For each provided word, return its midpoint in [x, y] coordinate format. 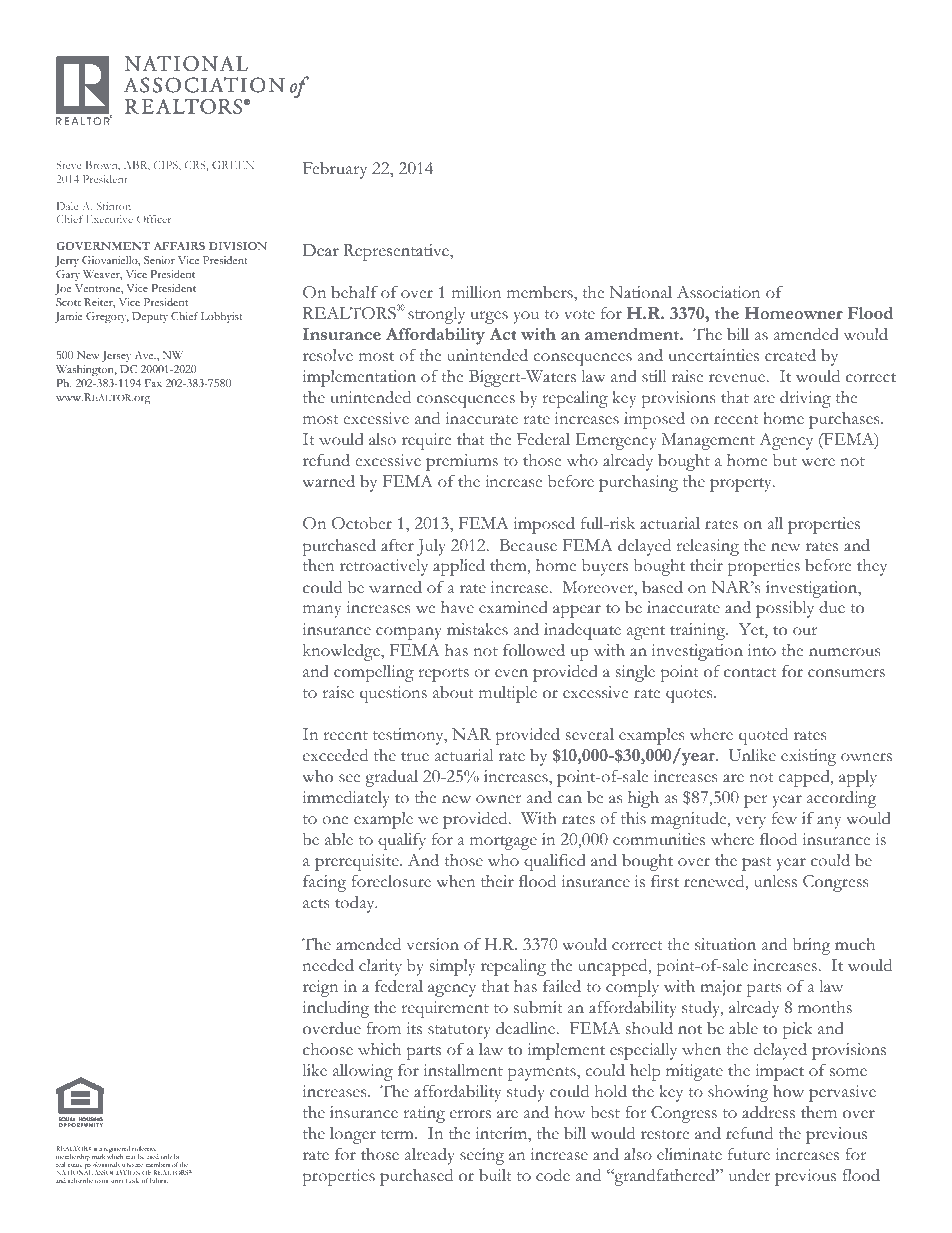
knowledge [342, 652]
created [790, 355]
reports [444, 675]
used [152, 1156]
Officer [154, 219]
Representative [397, 252]
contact [750, 673]
